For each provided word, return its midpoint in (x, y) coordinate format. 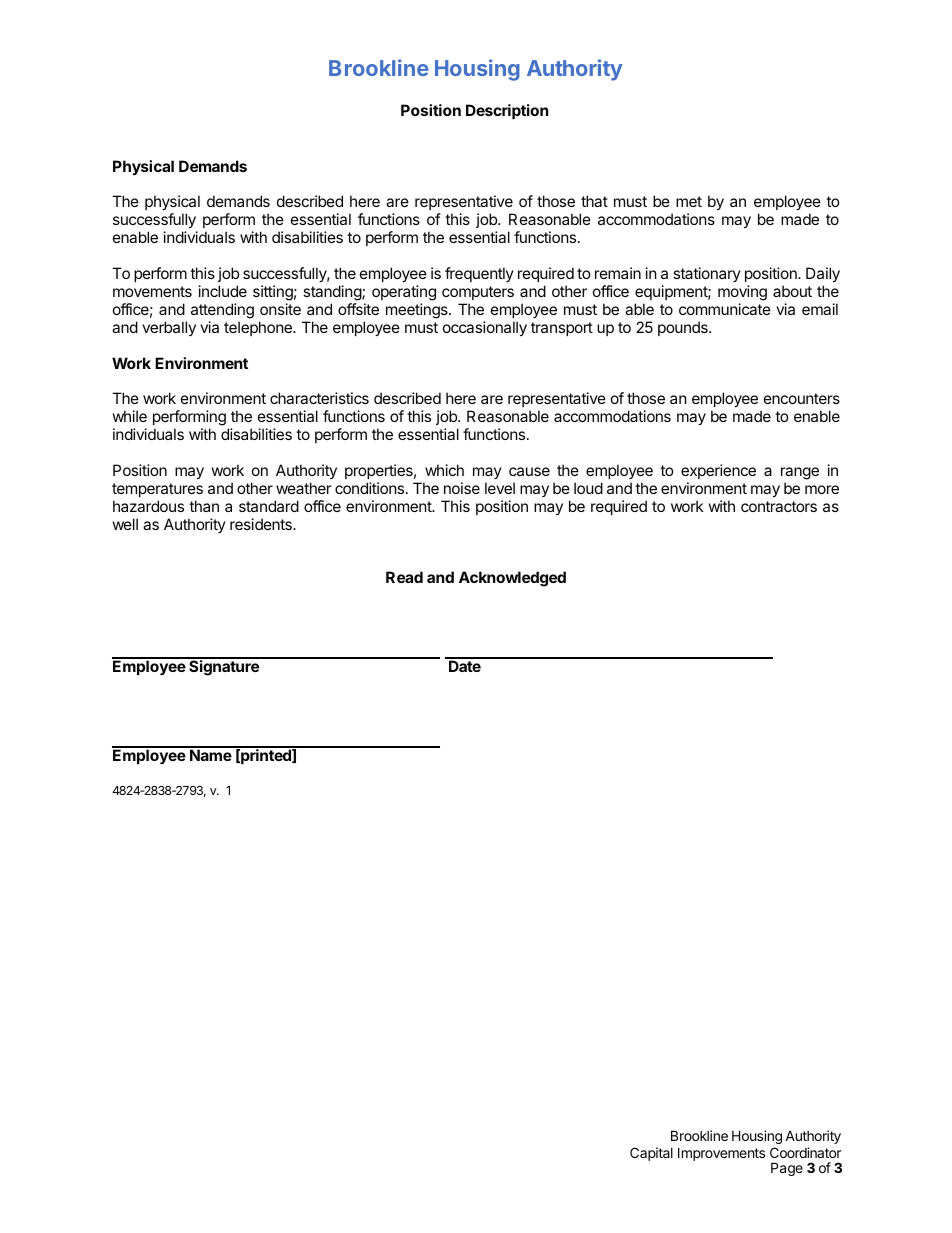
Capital (651, 1154)
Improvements (721, 1154)
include (223, 291)
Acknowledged (512, 579)
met (689, 201)
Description (507, 111)
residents (262, 524)
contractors (779, 506)
